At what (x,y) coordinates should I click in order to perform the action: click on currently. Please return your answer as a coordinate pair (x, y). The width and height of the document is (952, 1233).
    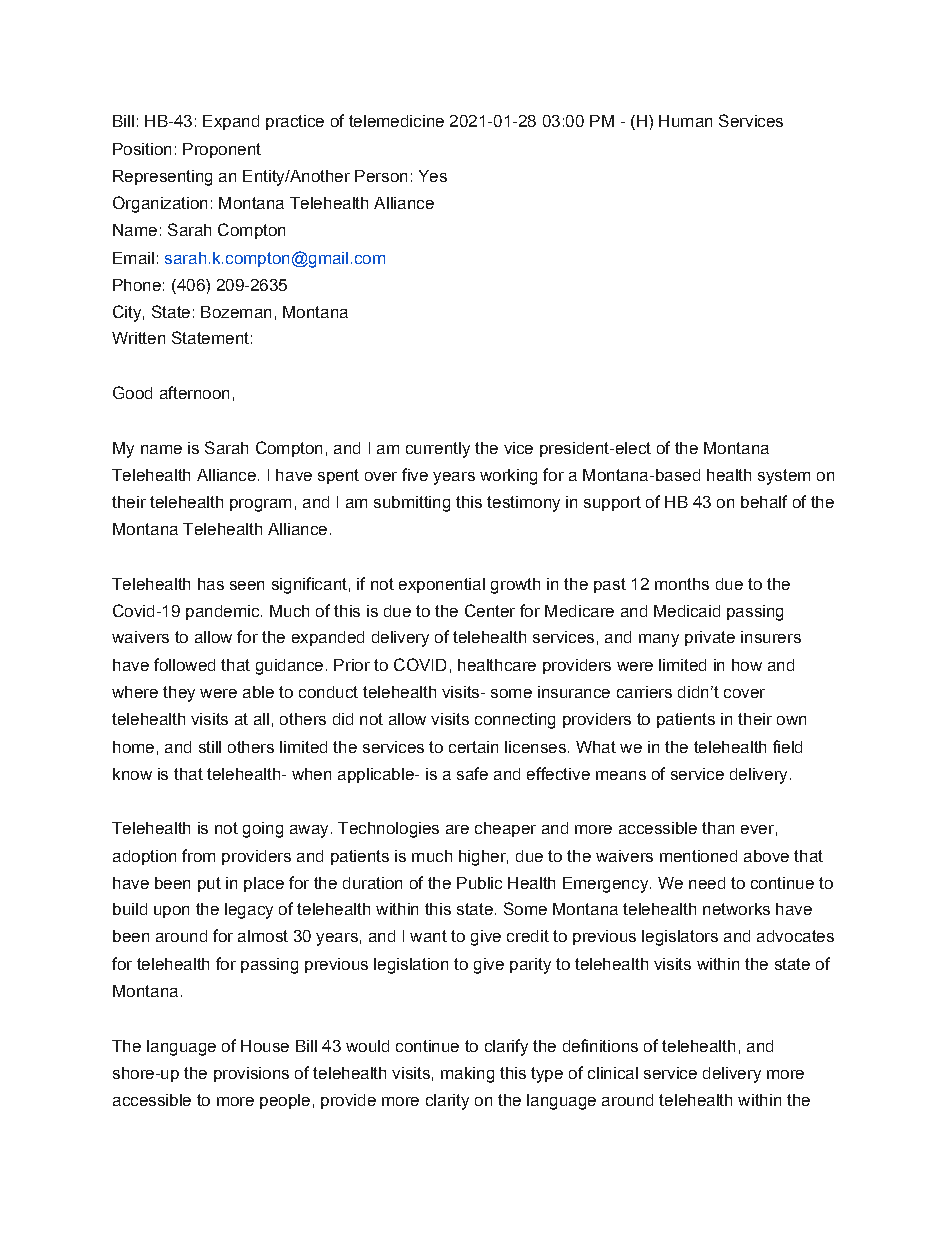
    Looking at the image, I should click on (438, 450).
